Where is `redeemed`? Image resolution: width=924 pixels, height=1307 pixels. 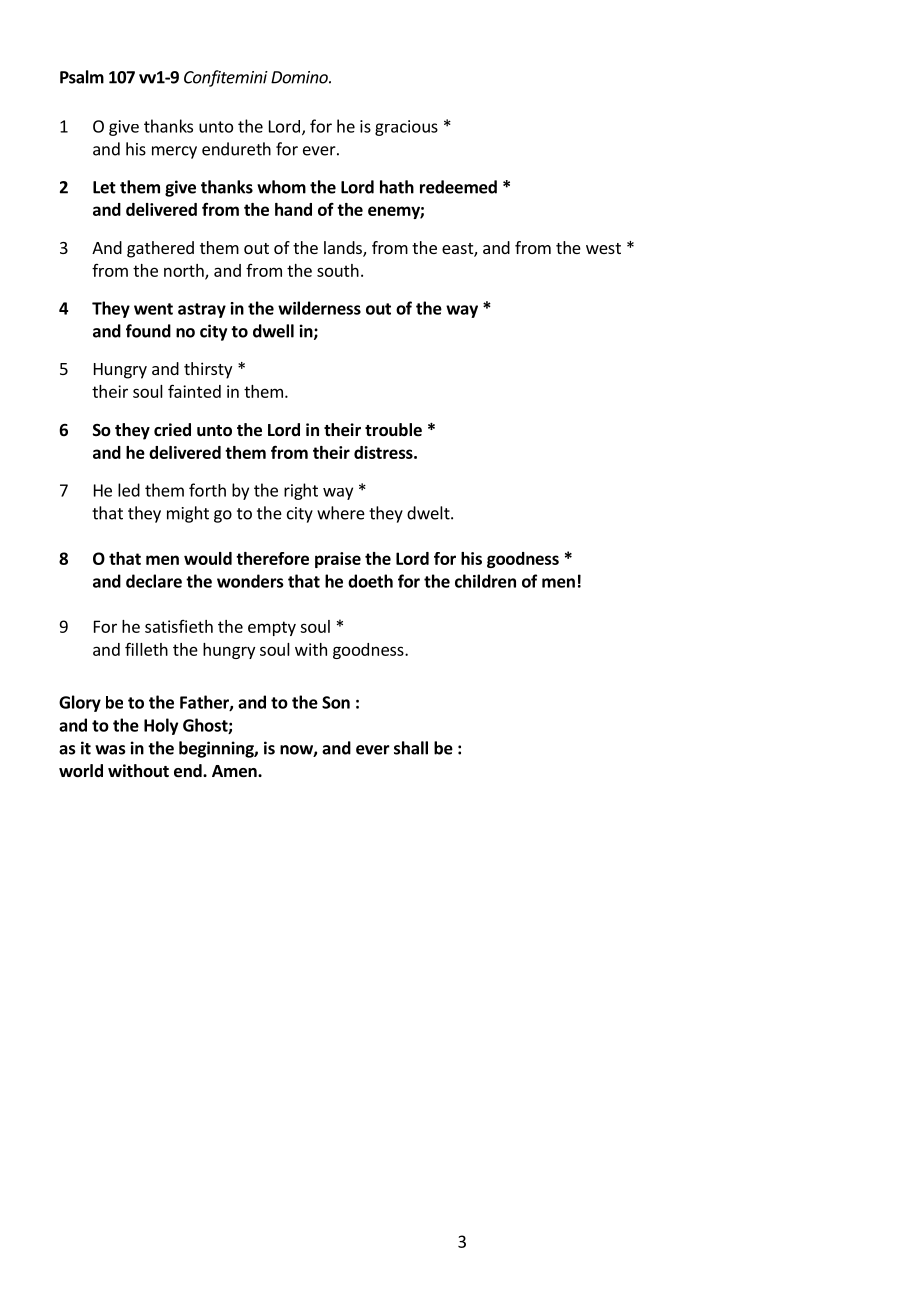
redeemed is located at coordinates (458, 187).
